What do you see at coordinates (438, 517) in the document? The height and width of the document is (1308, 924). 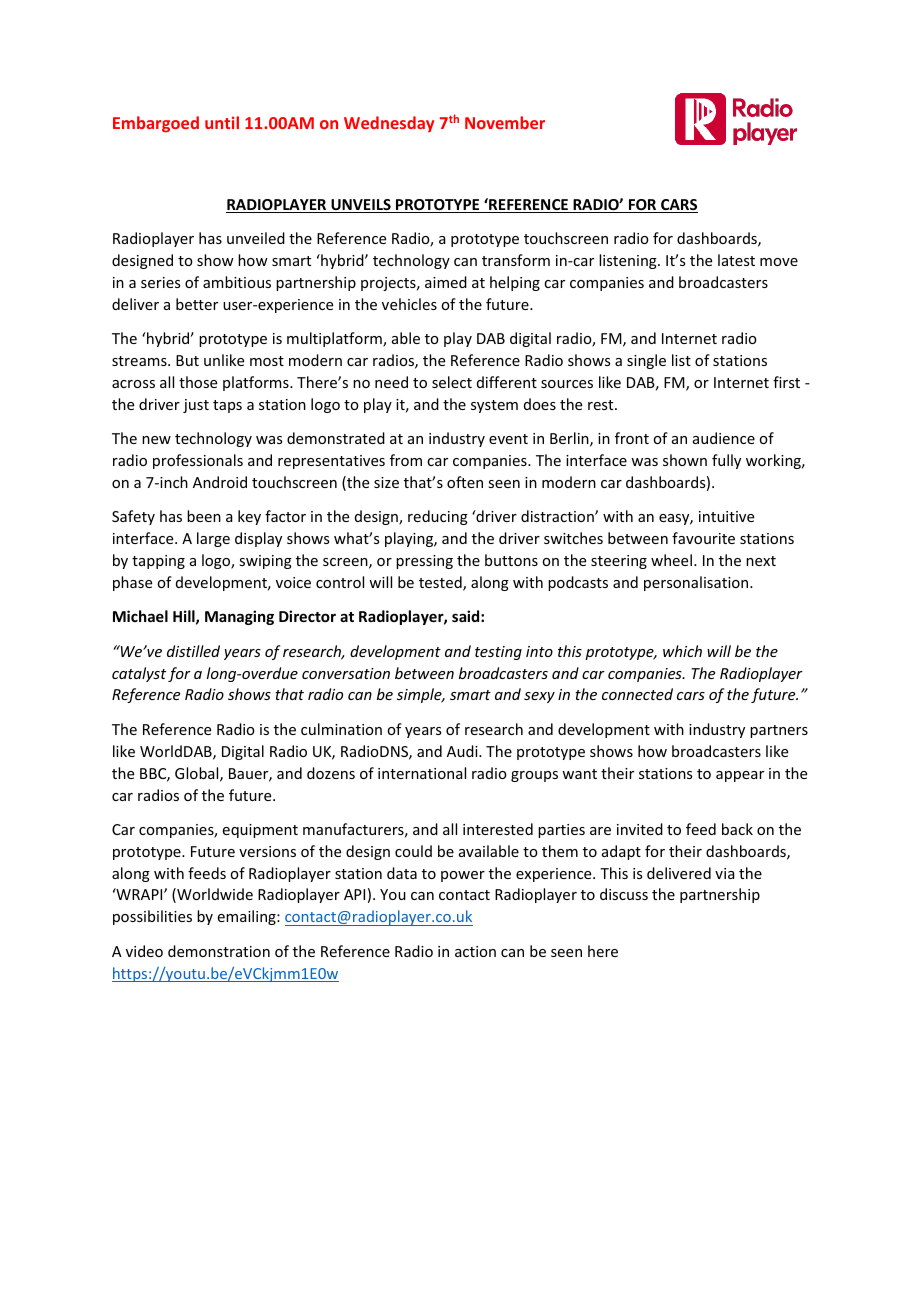 I see `reducing` at bounding box center [438, 517].
